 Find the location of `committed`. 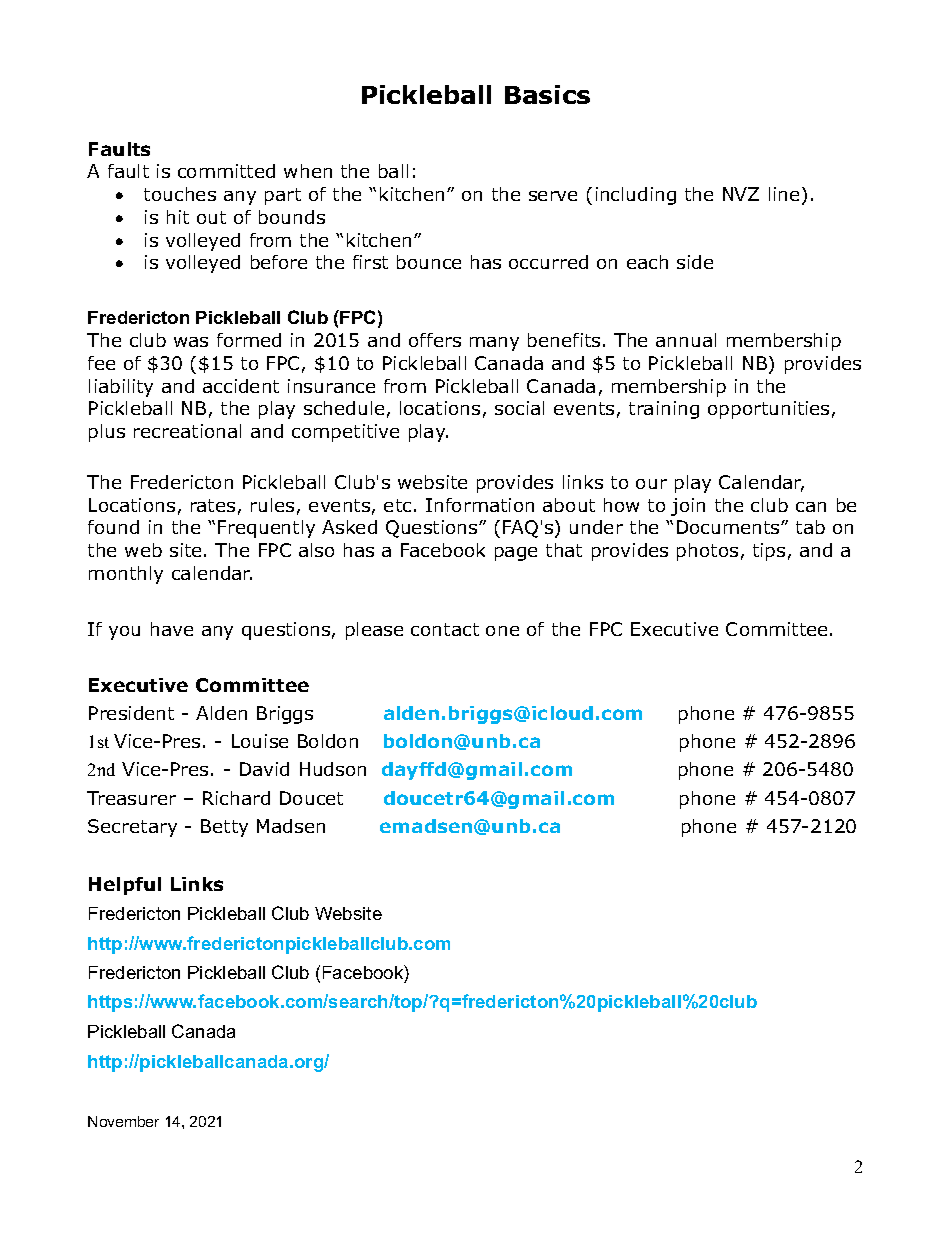

committed is located at coordinates (226, 171).
